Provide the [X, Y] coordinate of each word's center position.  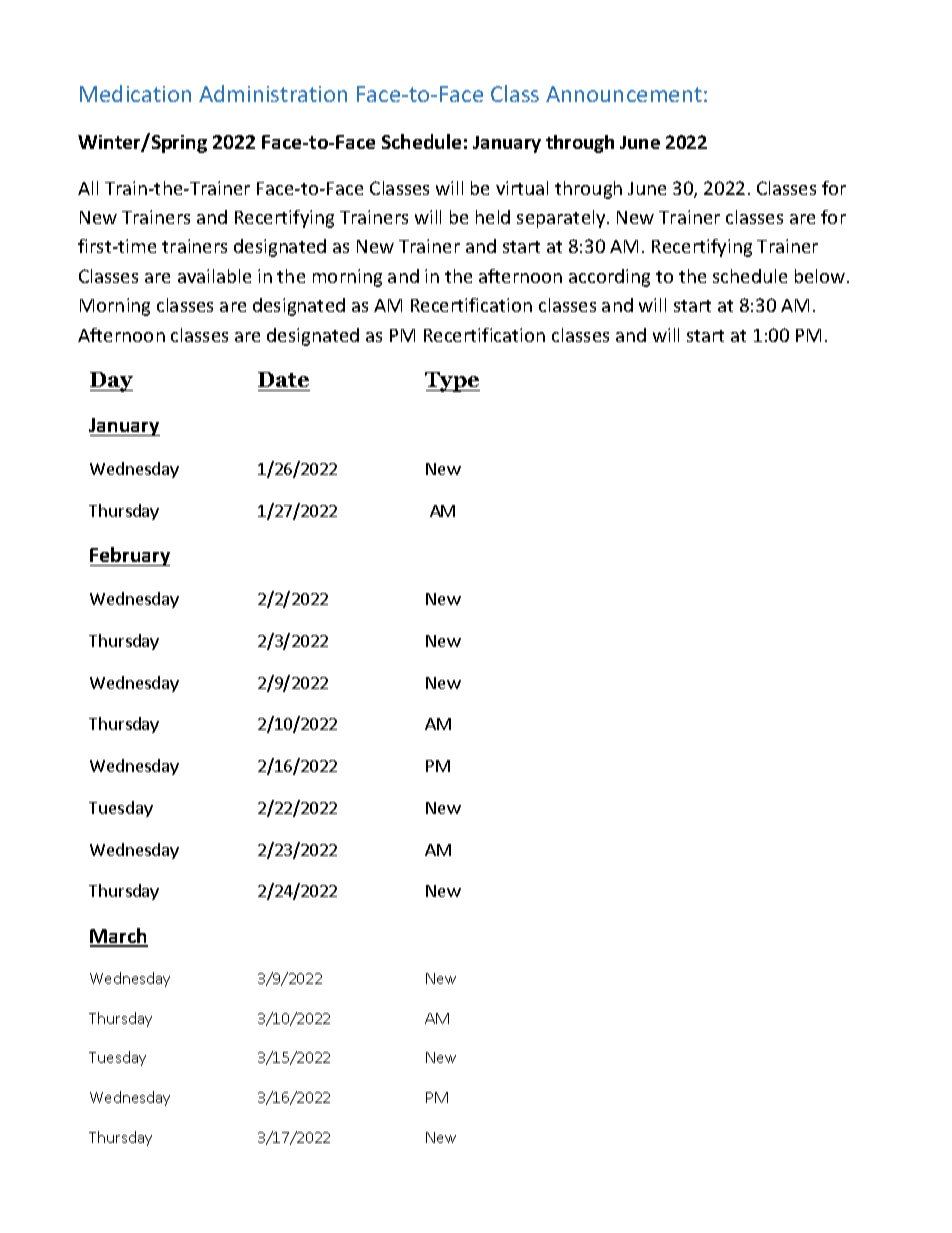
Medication [135, 93]
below [820, 276]
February [130, 556]
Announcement [624, 94]
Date [283, 379]
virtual [522, 188]
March [119, 937]
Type [452, 382]
